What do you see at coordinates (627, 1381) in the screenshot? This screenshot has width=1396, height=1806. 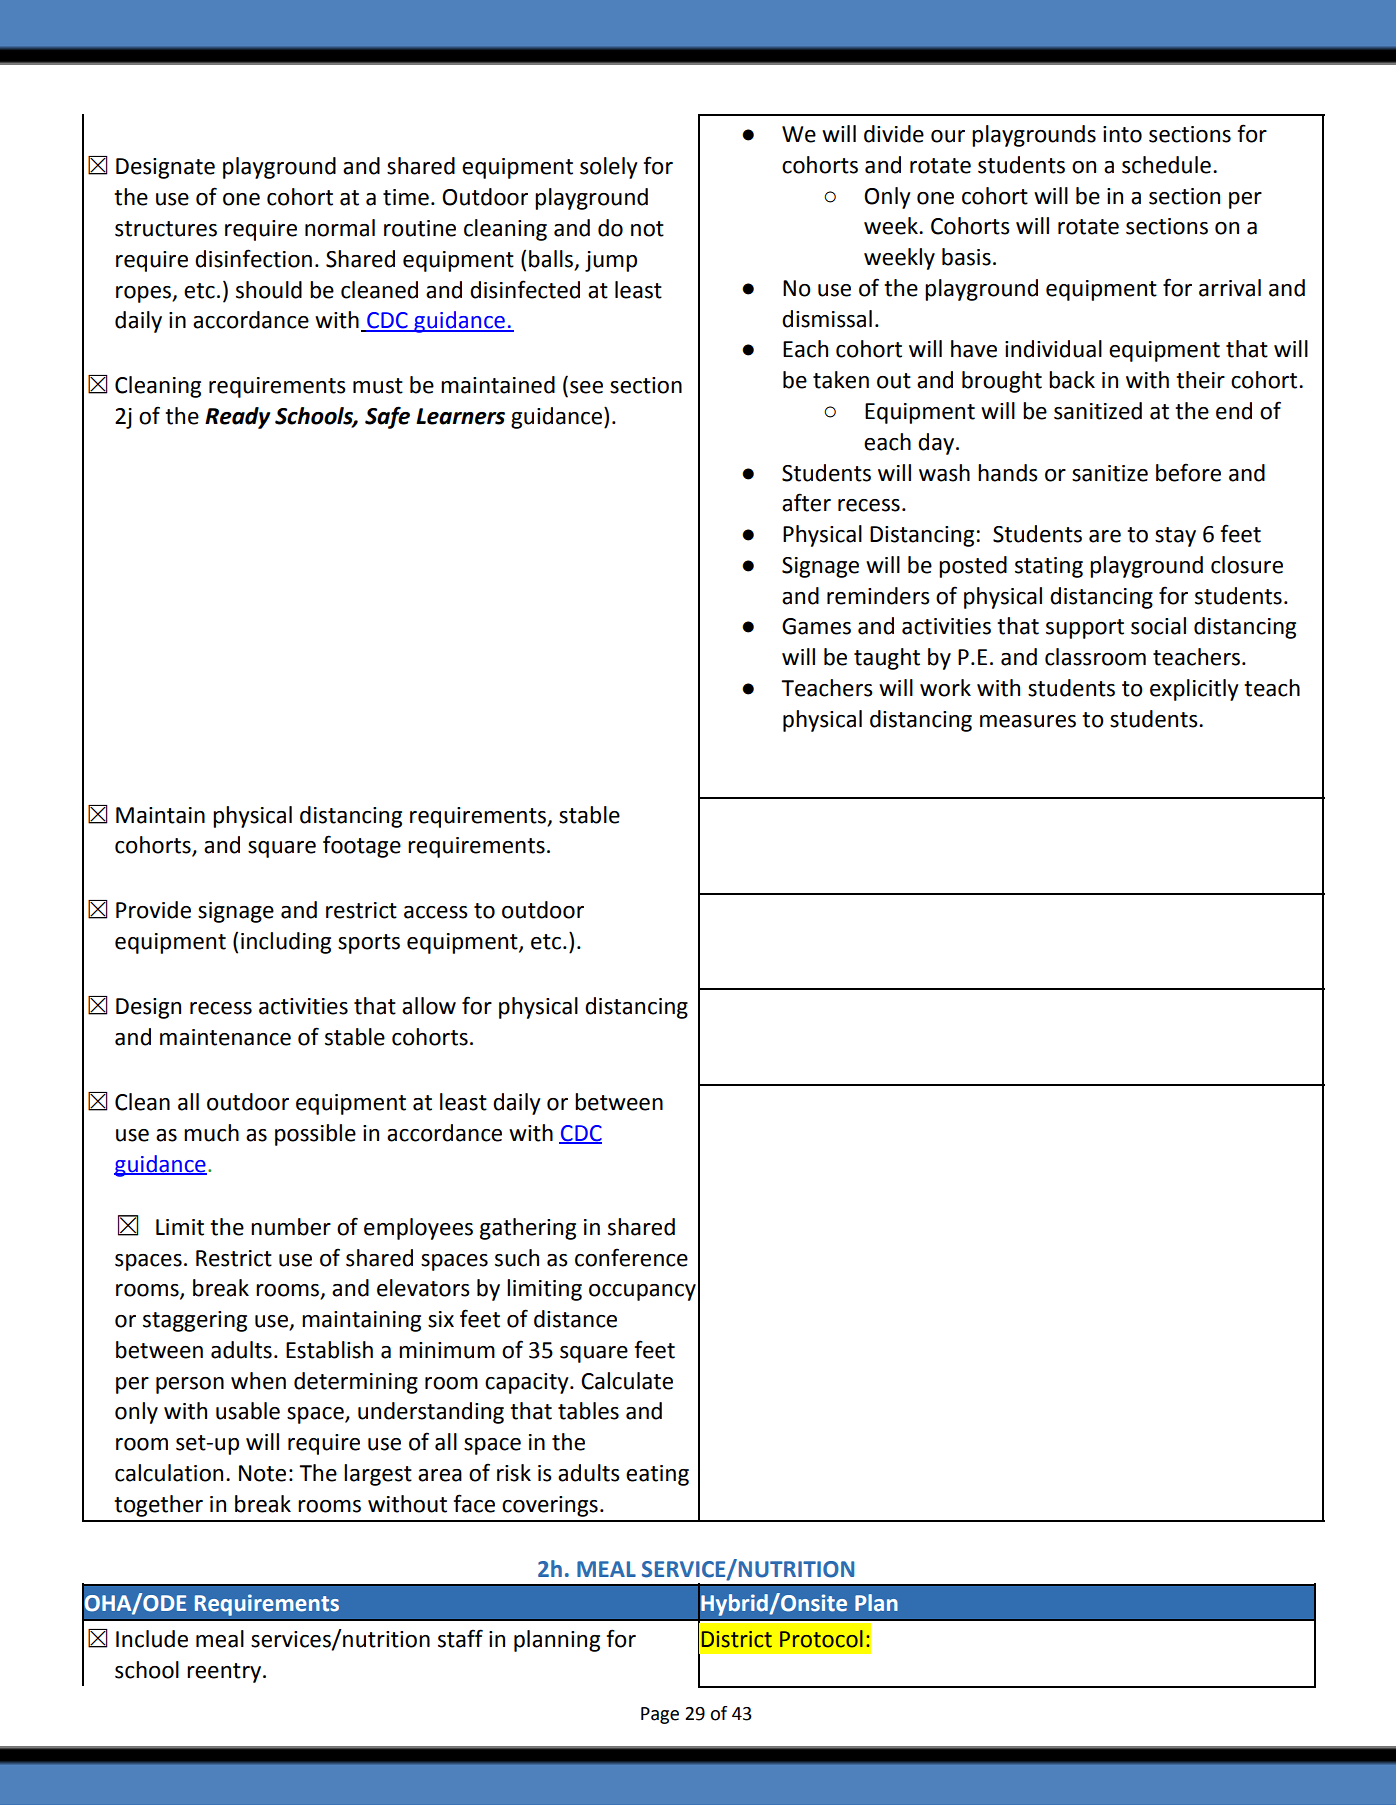 I see `Calculate` at bounding box center [627, 1381].
